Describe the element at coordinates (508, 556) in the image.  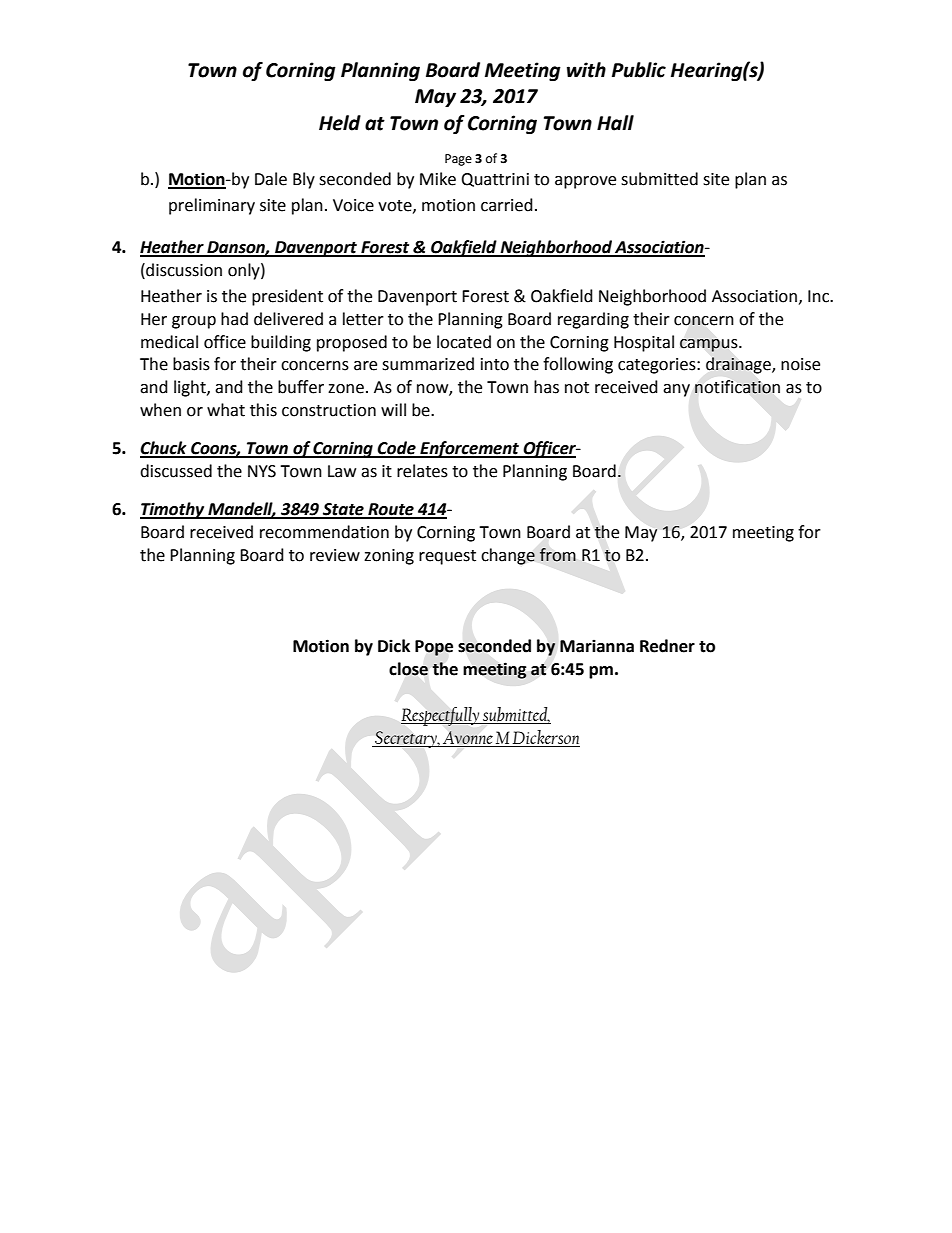
I see `change` at that location.
